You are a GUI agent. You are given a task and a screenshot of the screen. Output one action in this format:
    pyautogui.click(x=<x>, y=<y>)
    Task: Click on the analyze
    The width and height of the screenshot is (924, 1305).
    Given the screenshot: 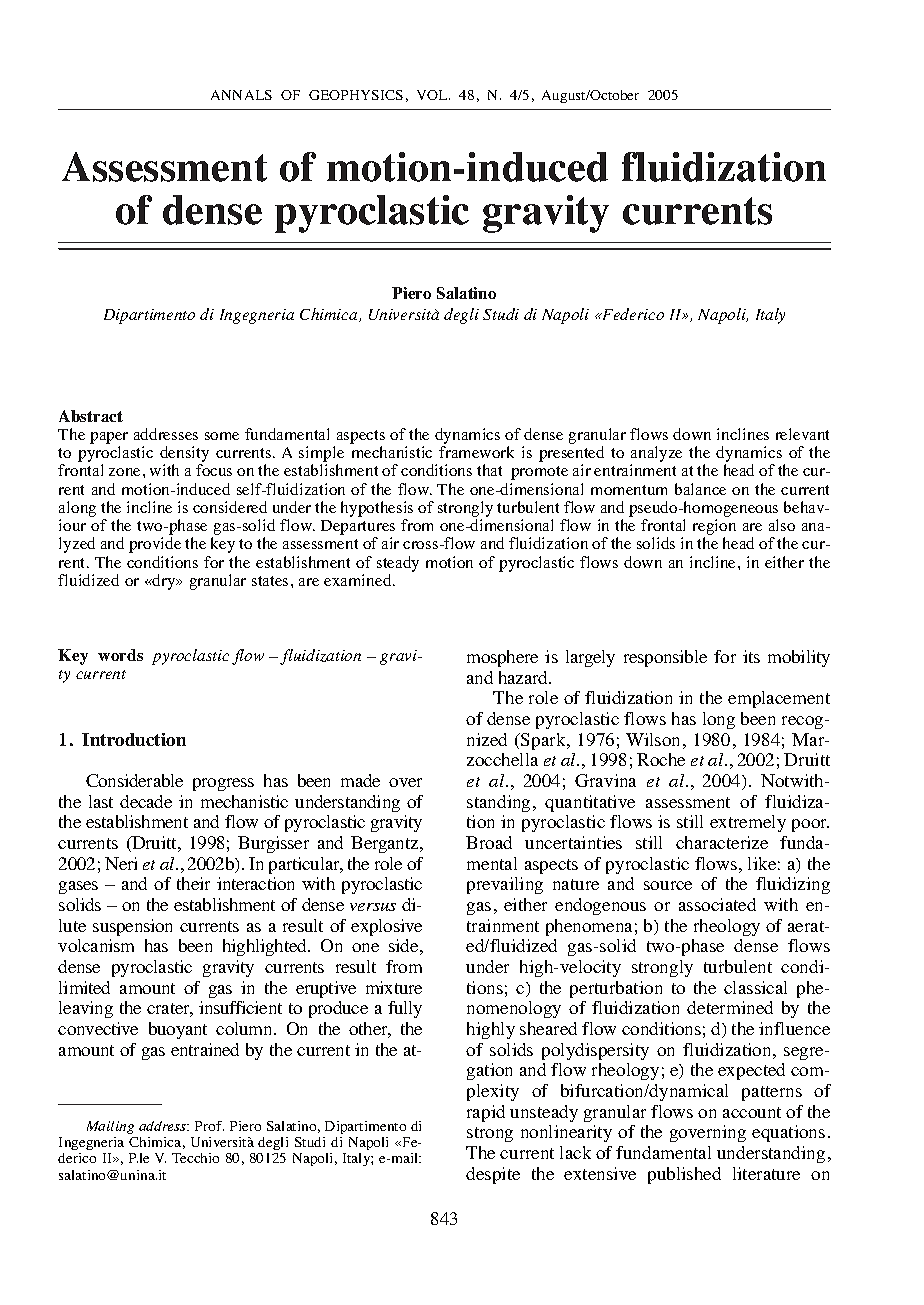 What is the action you would take?
    pyautogui.click(x=656, y=455)
